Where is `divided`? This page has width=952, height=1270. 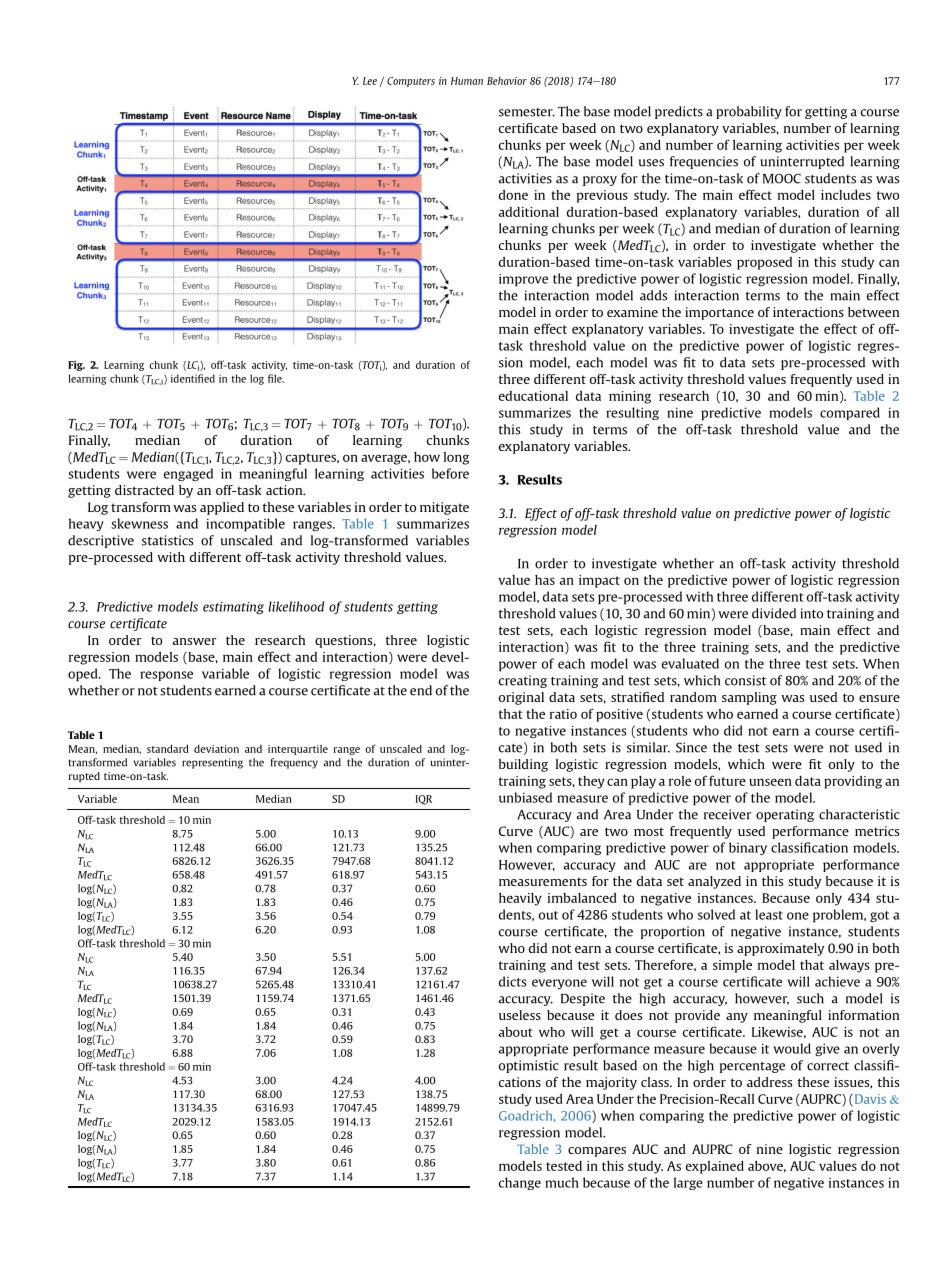 divided is located at coordinates (774, 613).
